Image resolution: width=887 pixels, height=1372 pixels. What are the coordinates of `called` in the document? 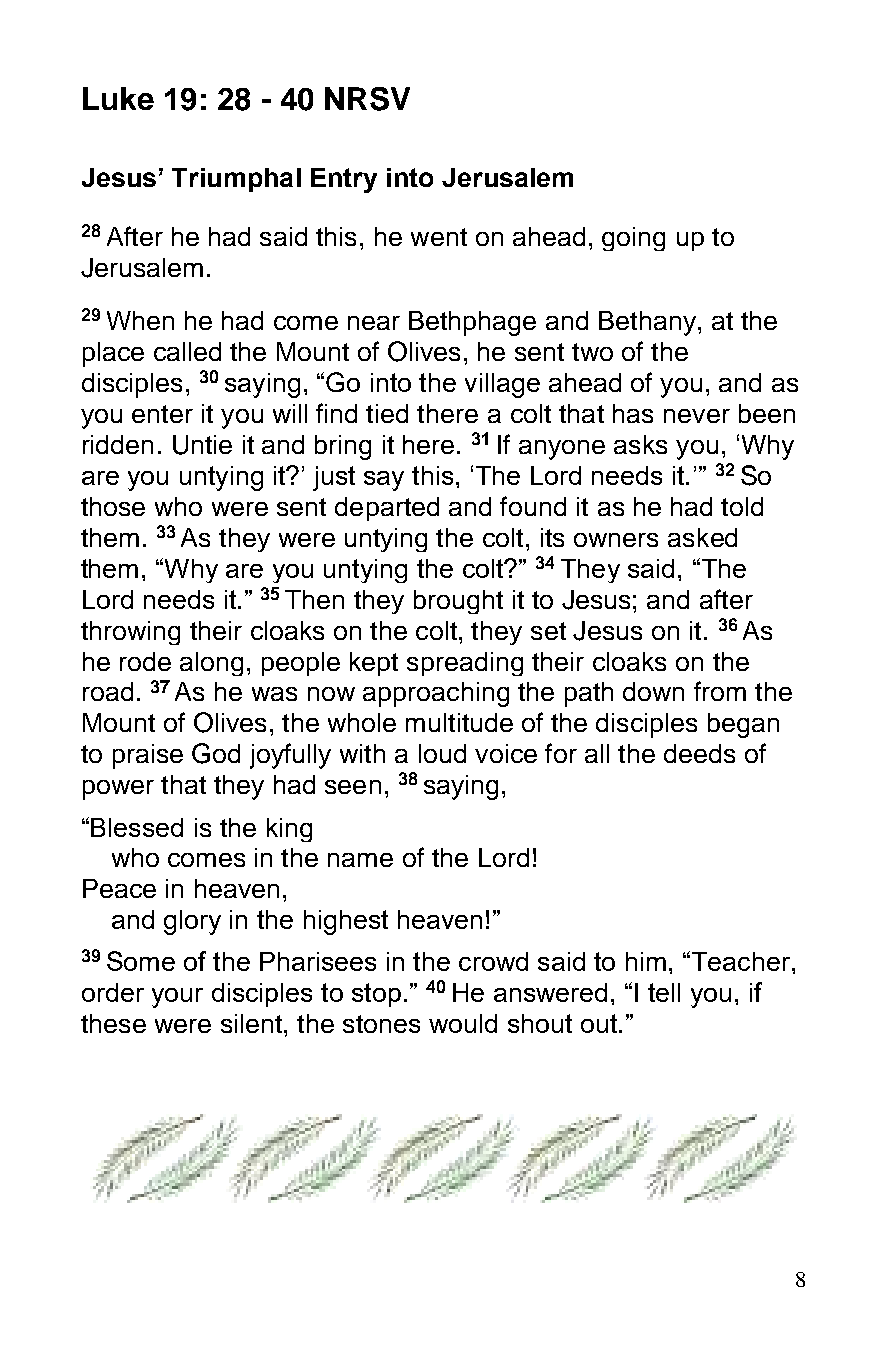 It's located at (187, 351).
